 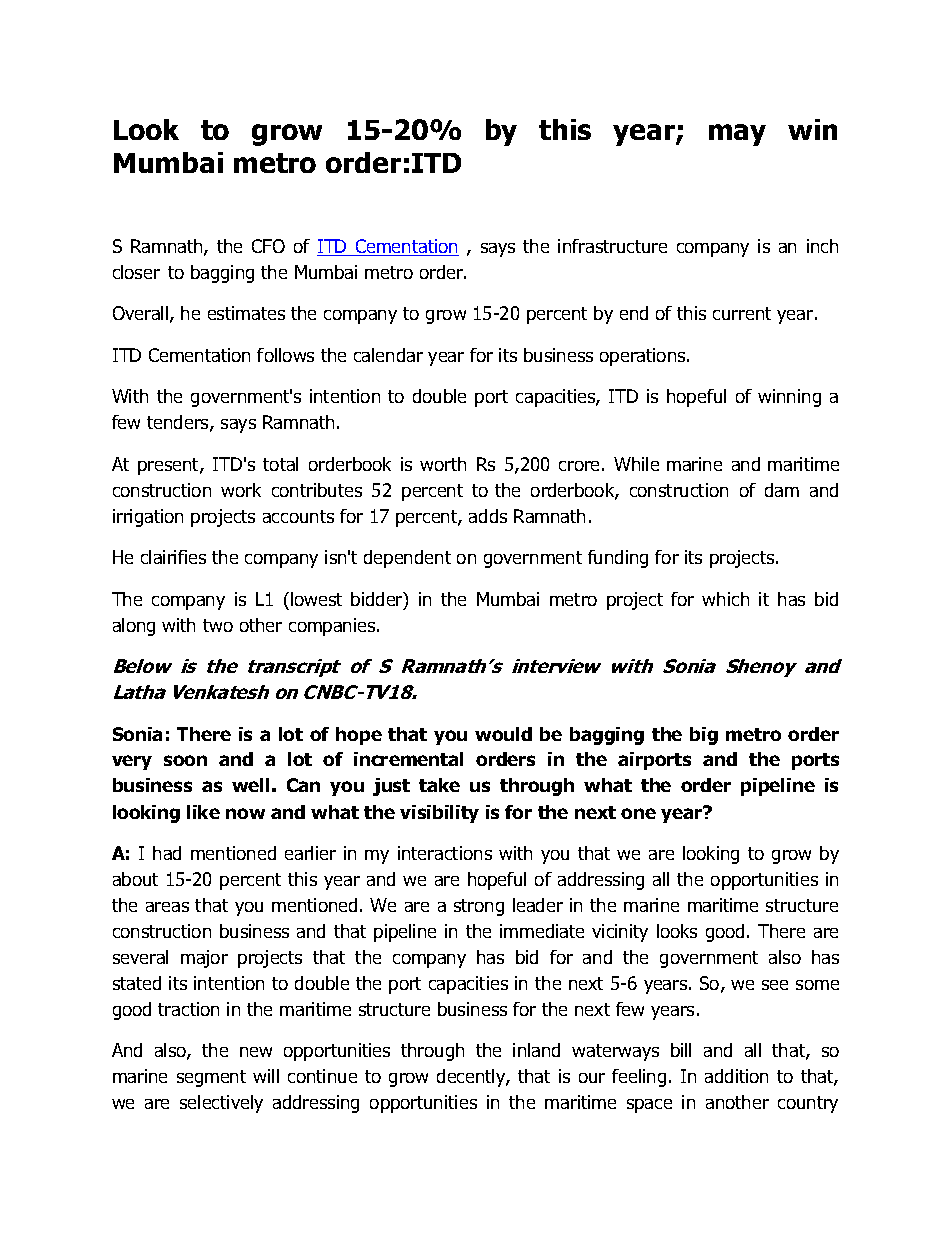 I want to click on addition, so click(x=736, y=1076).
